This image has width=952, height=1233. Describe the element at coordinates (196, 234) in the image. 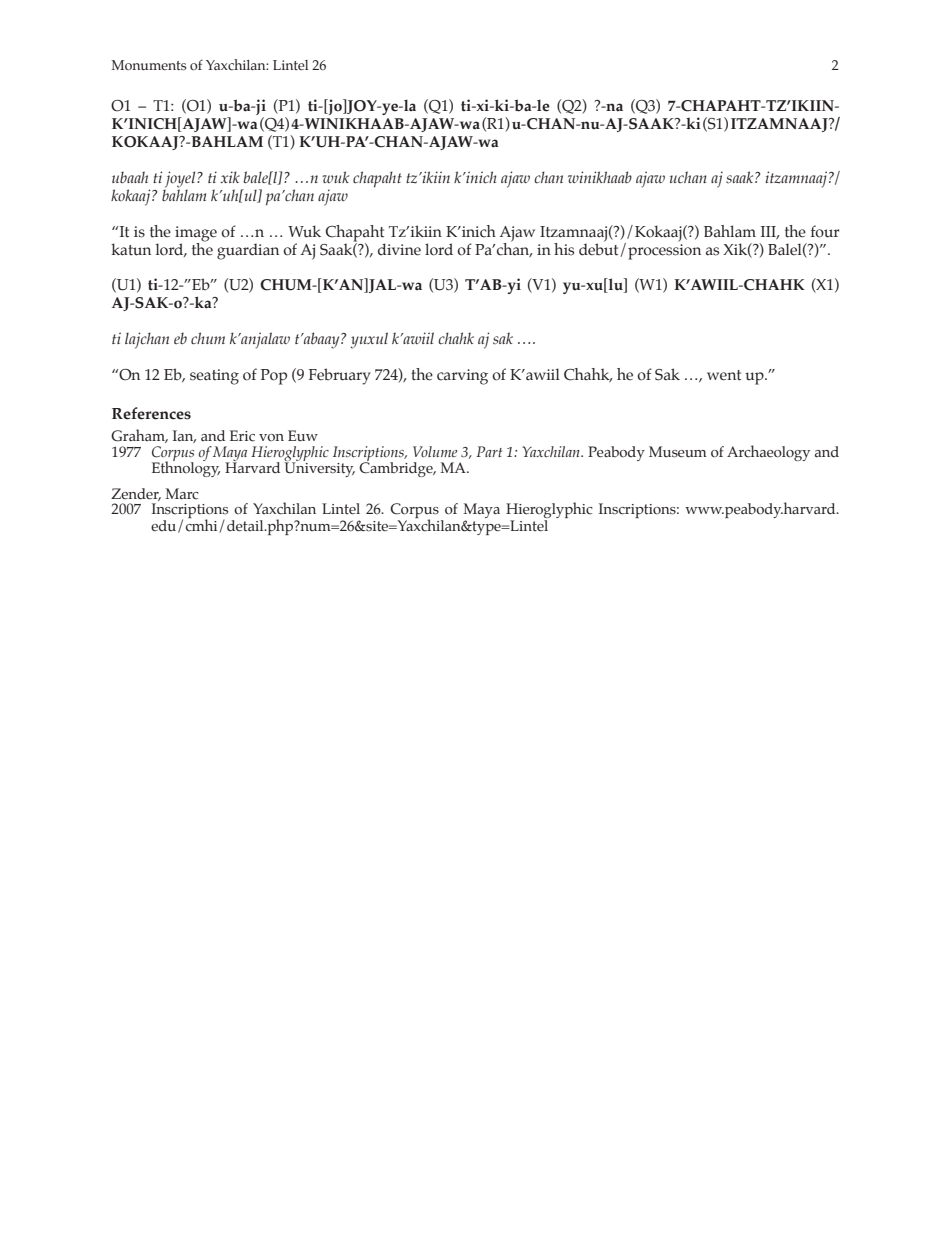

I see `image` at that location.
